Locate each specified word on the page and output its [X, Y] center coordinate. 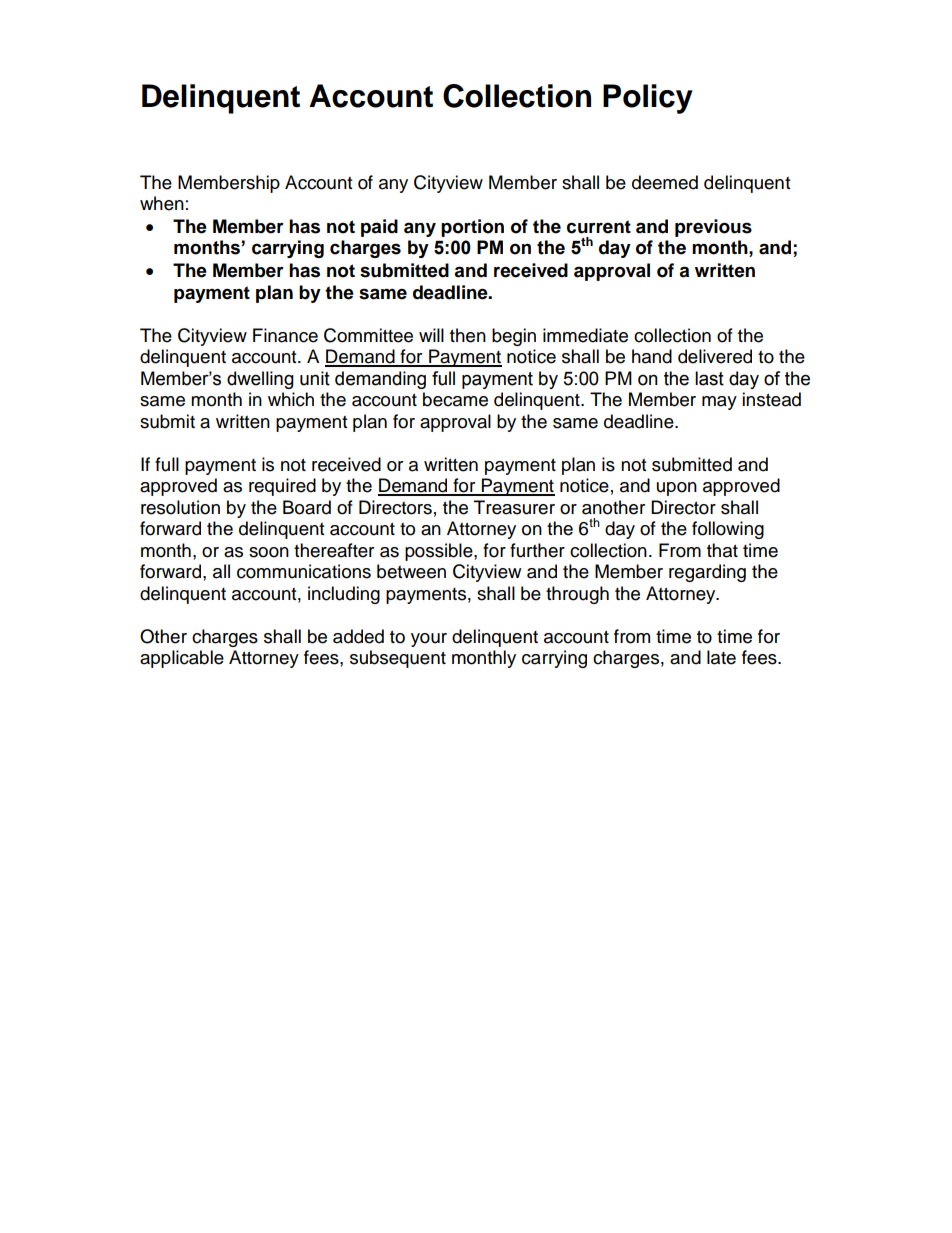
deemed [665, 182]
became [455, 399]
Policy [648, 99]
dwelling [260, 380]
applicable [182, 659]
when [162, 203]
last [709, 378]
